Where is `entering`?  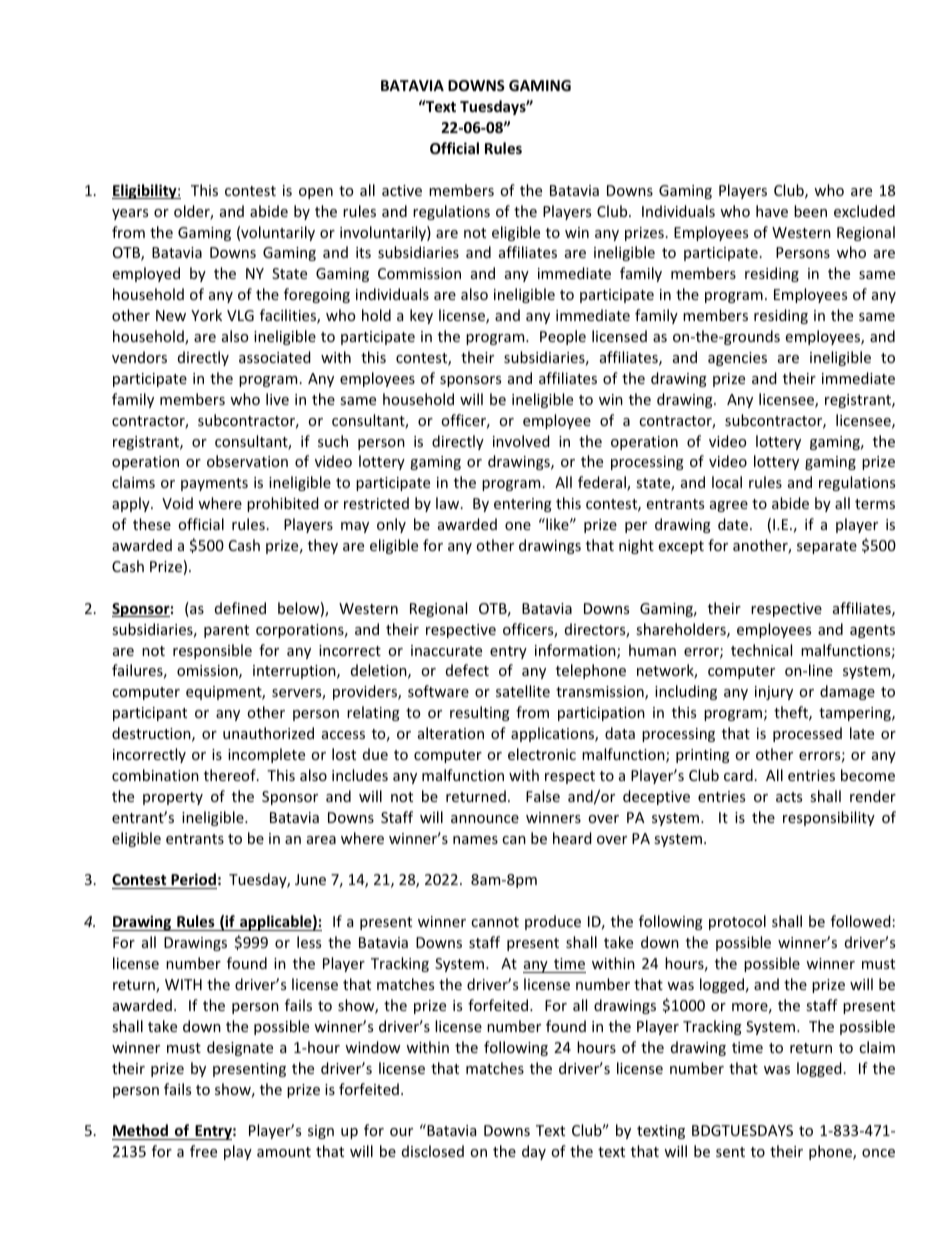 entering is located at coordinates (523, 505).
